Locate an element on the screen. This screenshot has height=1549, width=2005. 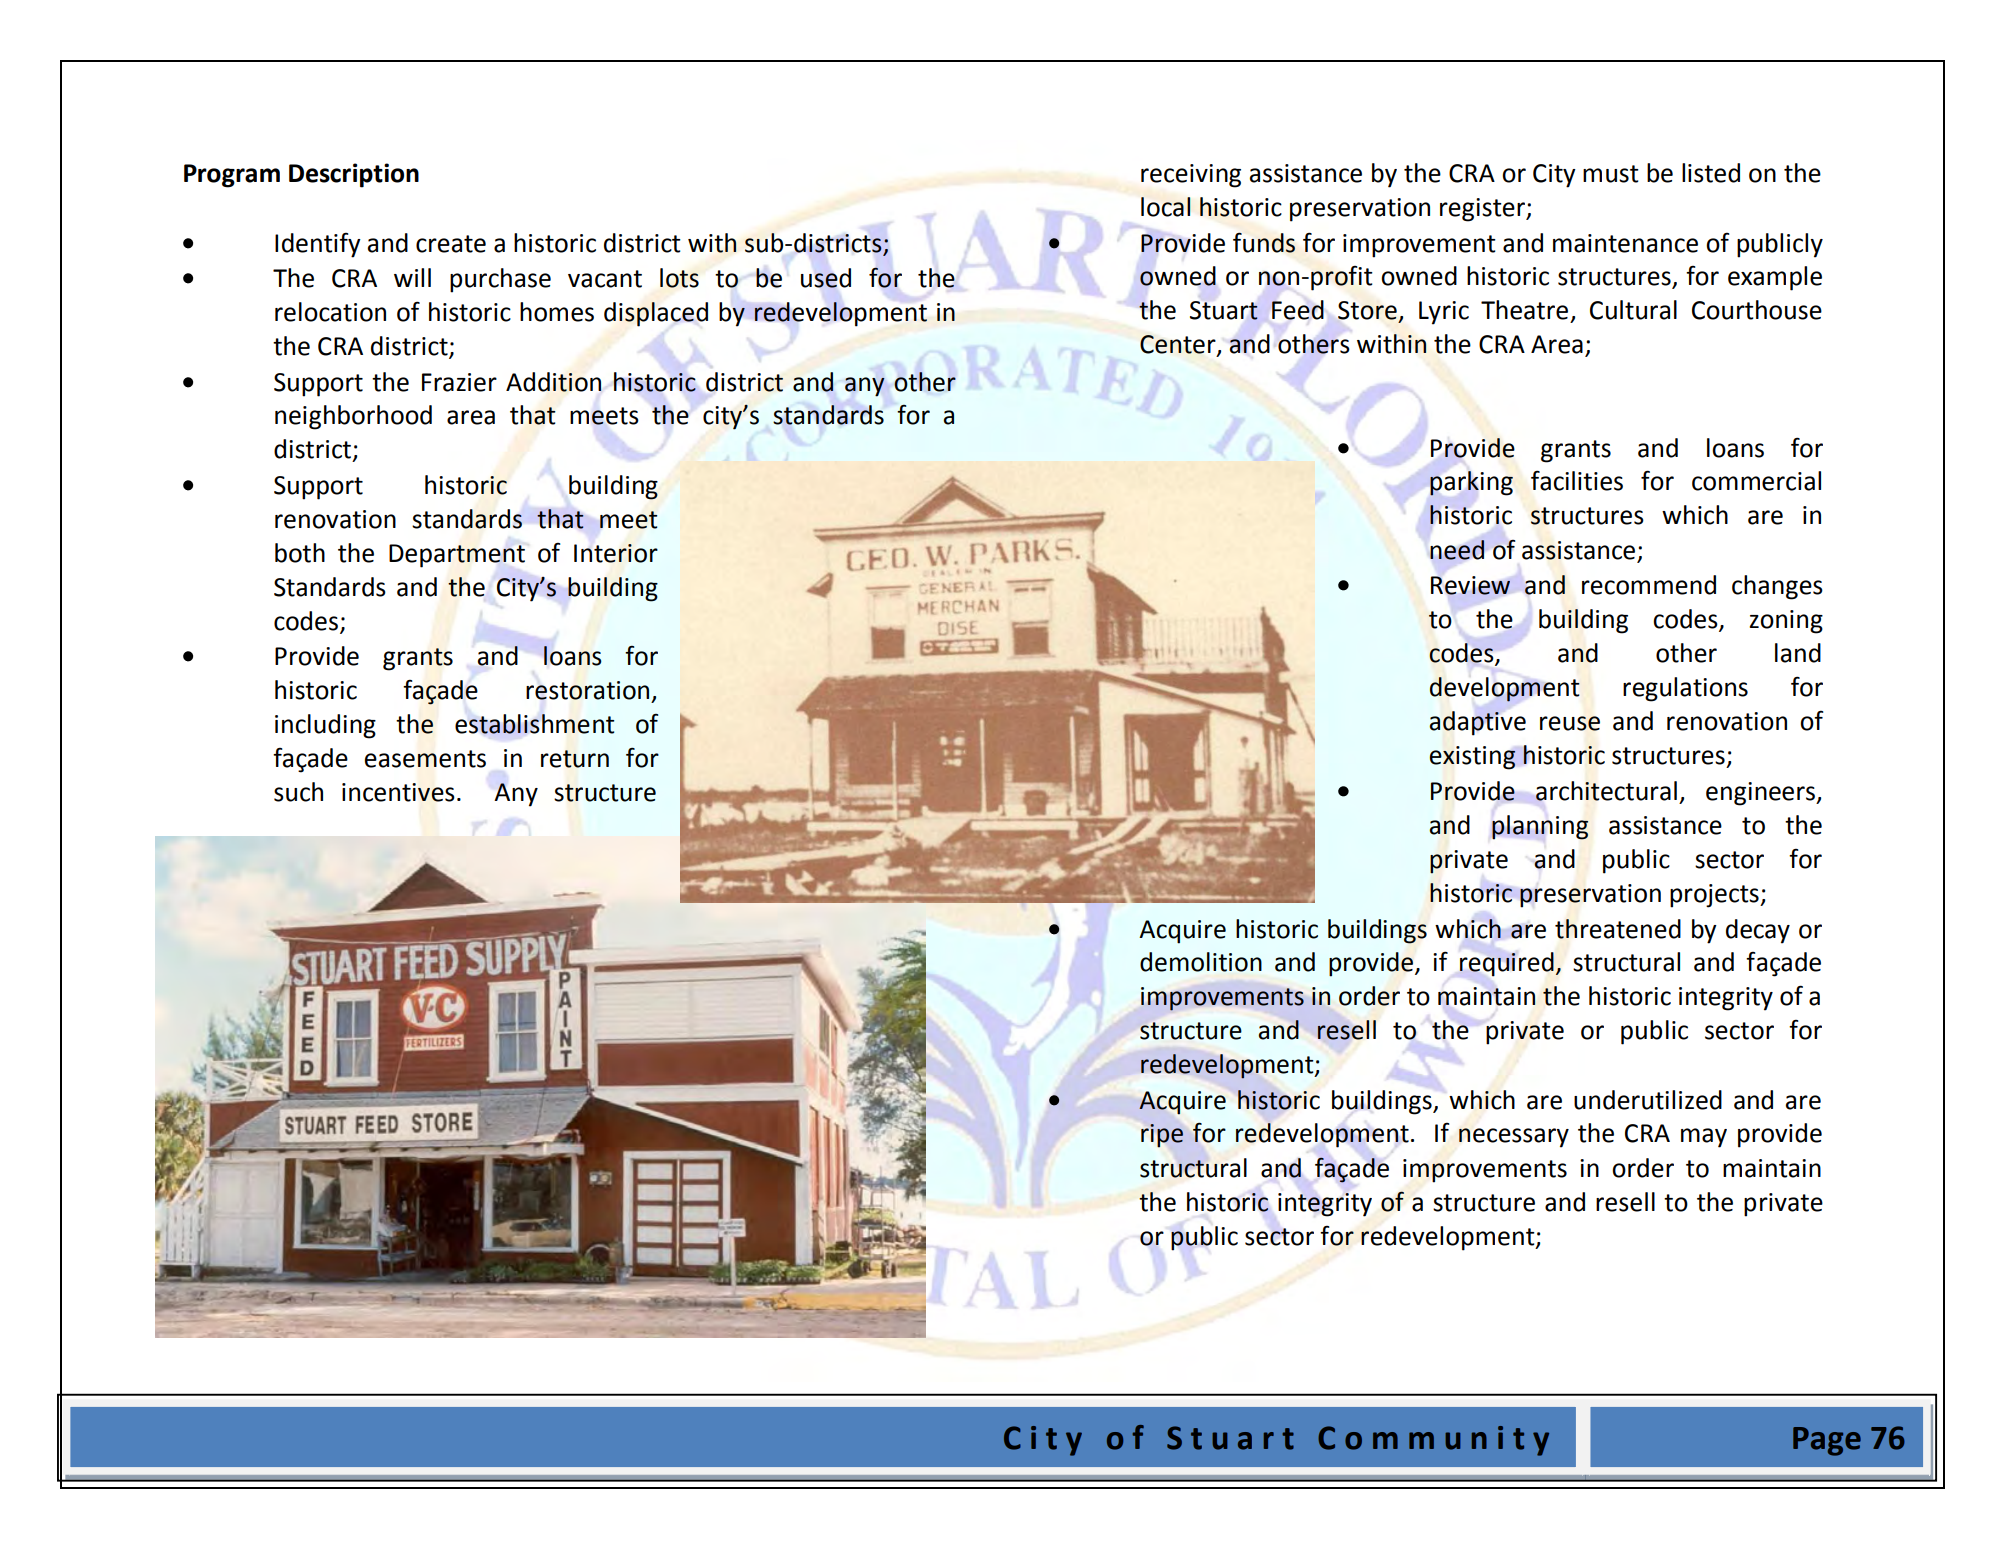
Department is located at coordinates (457, 556).
